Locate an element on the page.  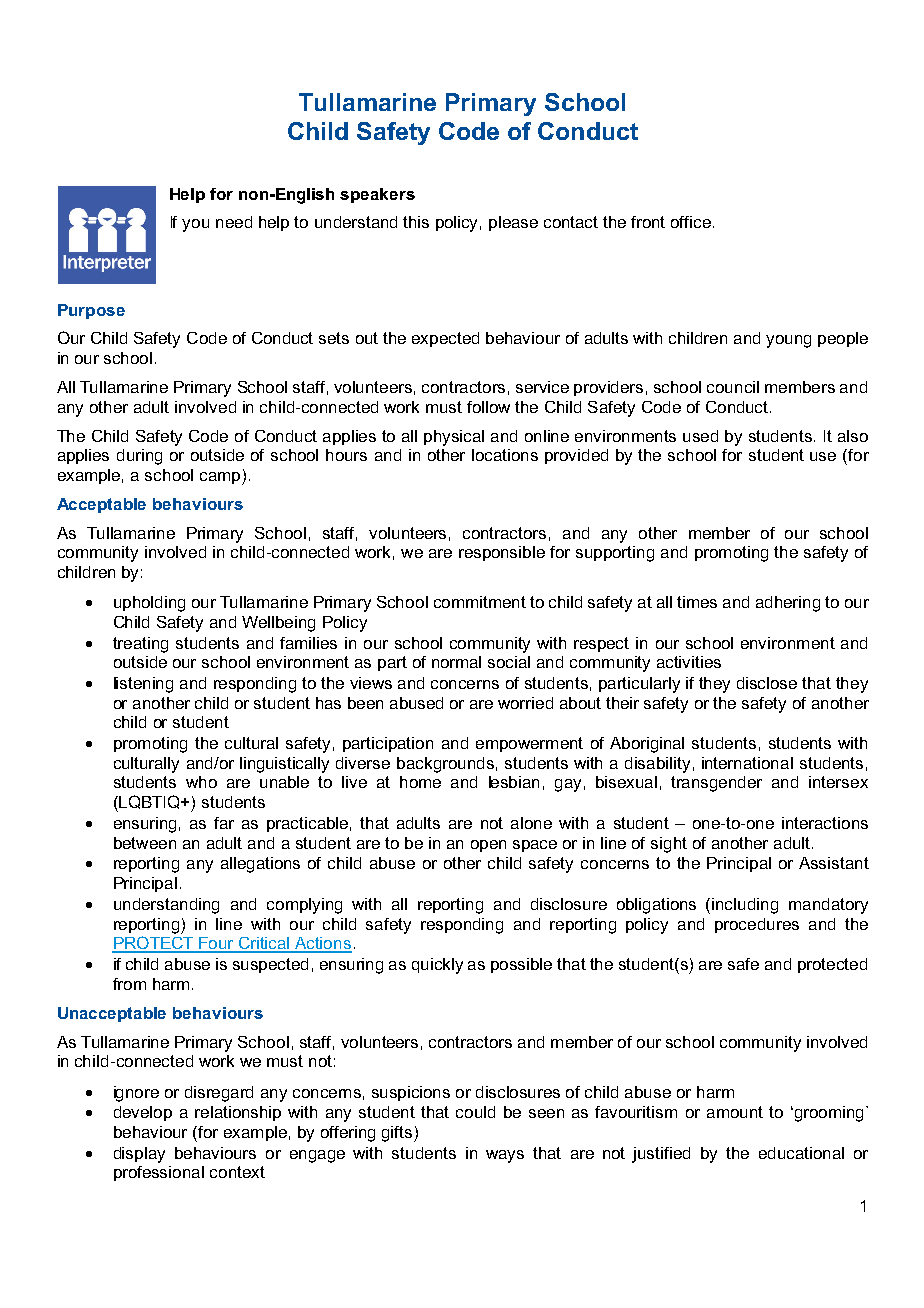
ways is located at coordinates (505, 1156).
